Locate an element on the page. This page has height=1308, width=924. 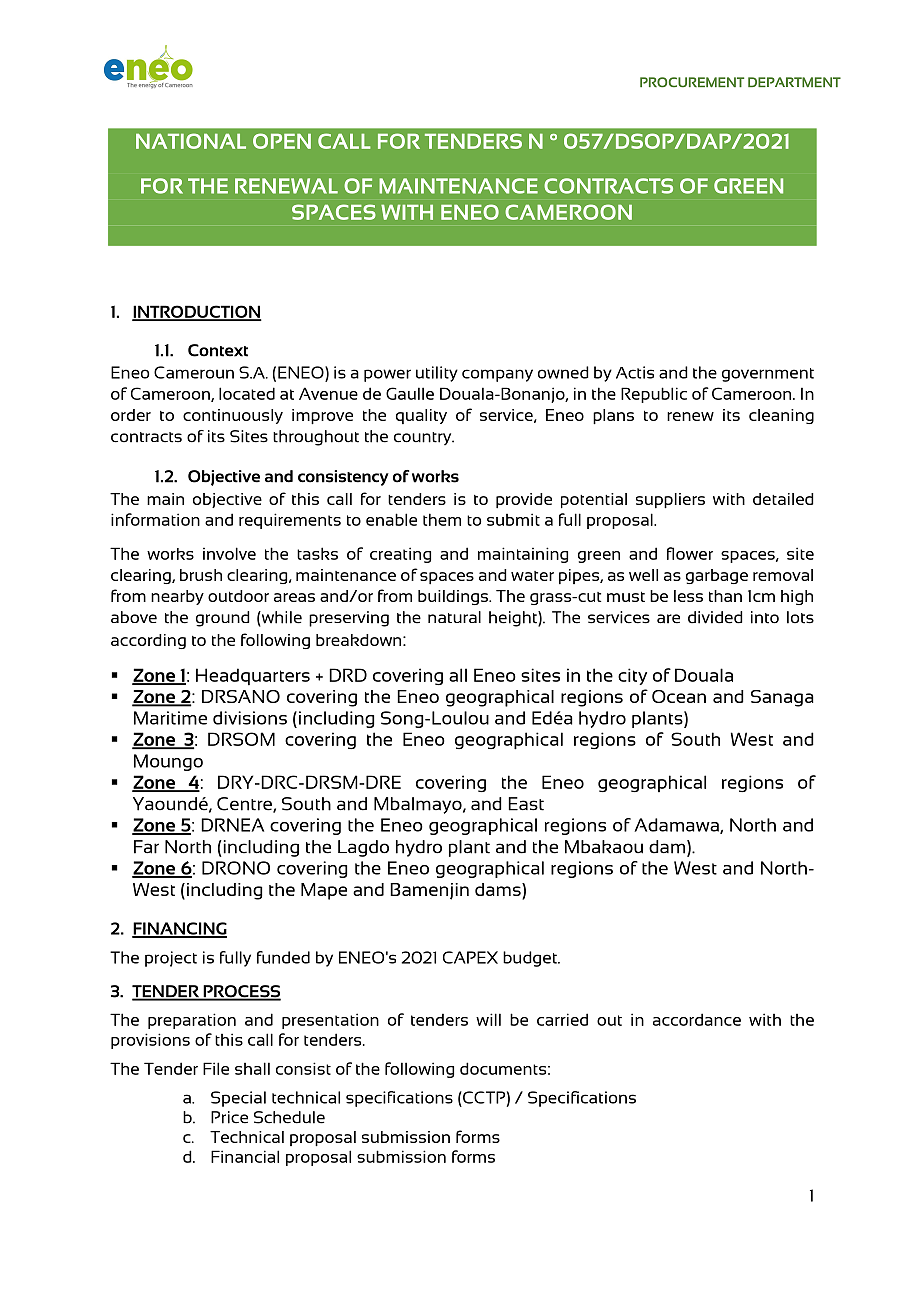
ground is located at coordinates (223, 619).
